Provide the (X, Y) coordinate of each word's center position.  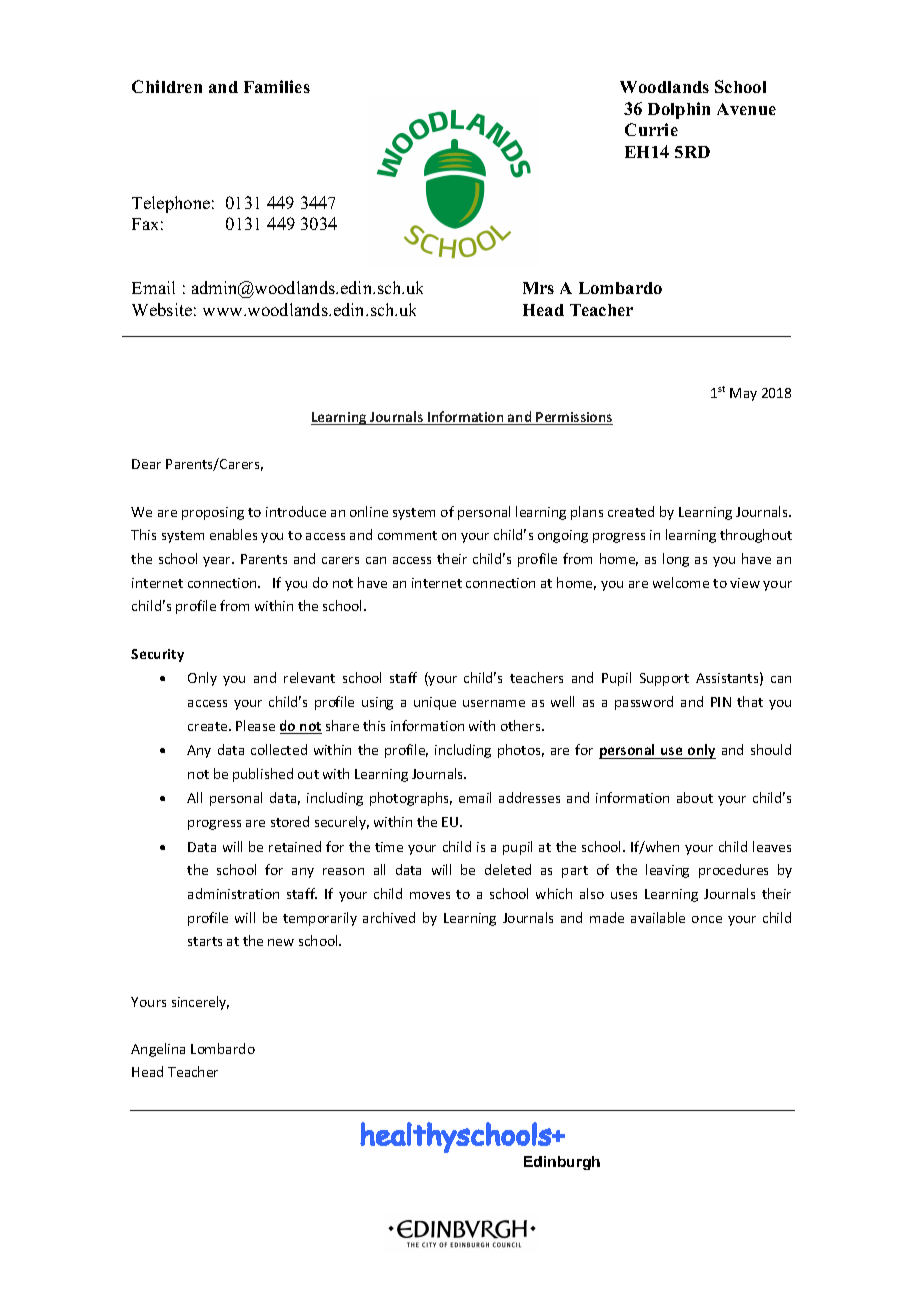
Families (277, 86)
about (695, 797)
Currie (651, 129)
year (218, 562)
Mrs (538, 288)
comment (407, 535)
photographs (411, 799)
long (676, 560)
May (743, 394)
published (263, 775)
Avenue (746, 109)
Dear (146, 464)
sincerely (200, 1003)
